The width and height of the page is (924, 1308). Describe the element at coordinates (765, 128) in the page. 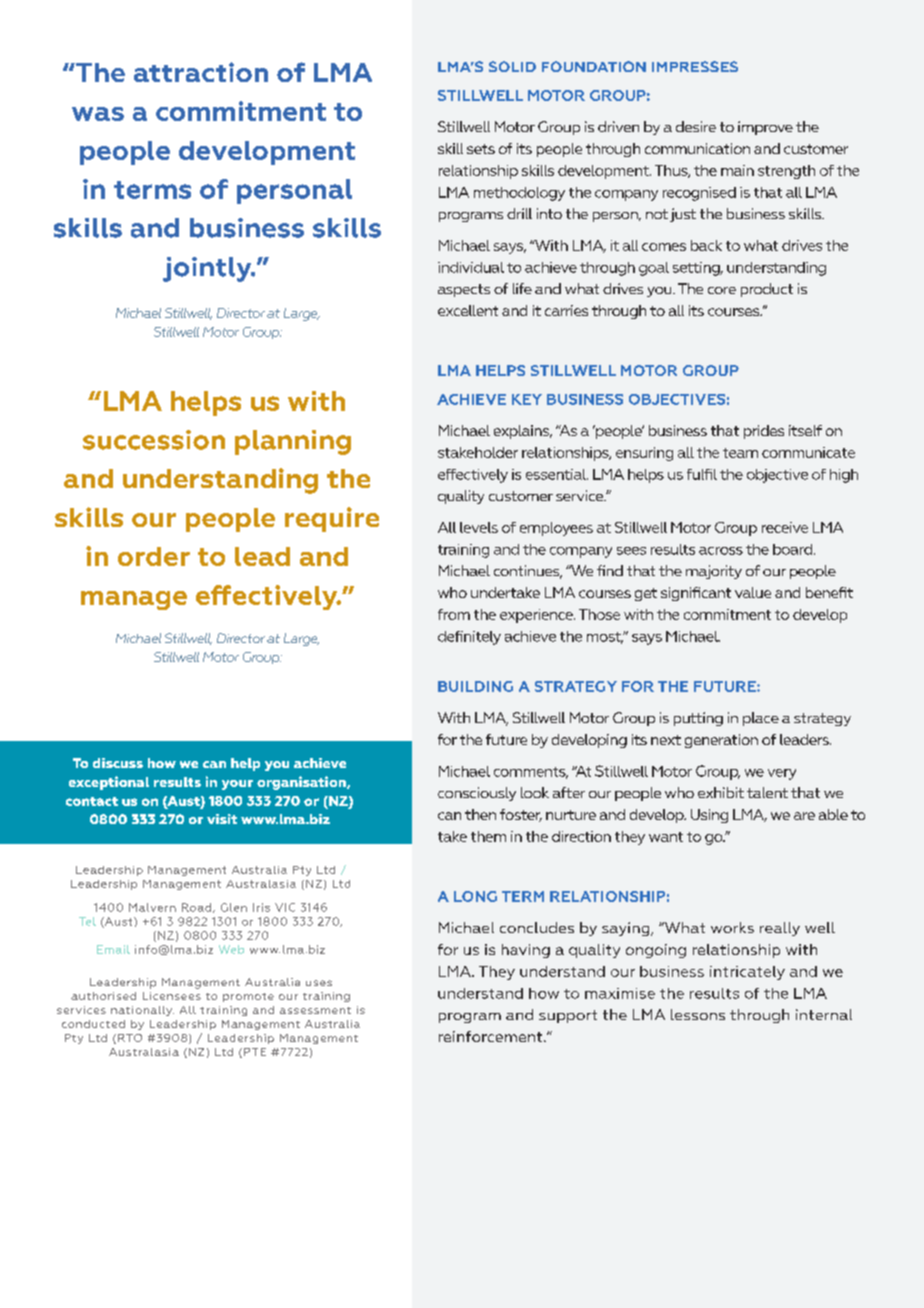

I see `improve` at that location.
